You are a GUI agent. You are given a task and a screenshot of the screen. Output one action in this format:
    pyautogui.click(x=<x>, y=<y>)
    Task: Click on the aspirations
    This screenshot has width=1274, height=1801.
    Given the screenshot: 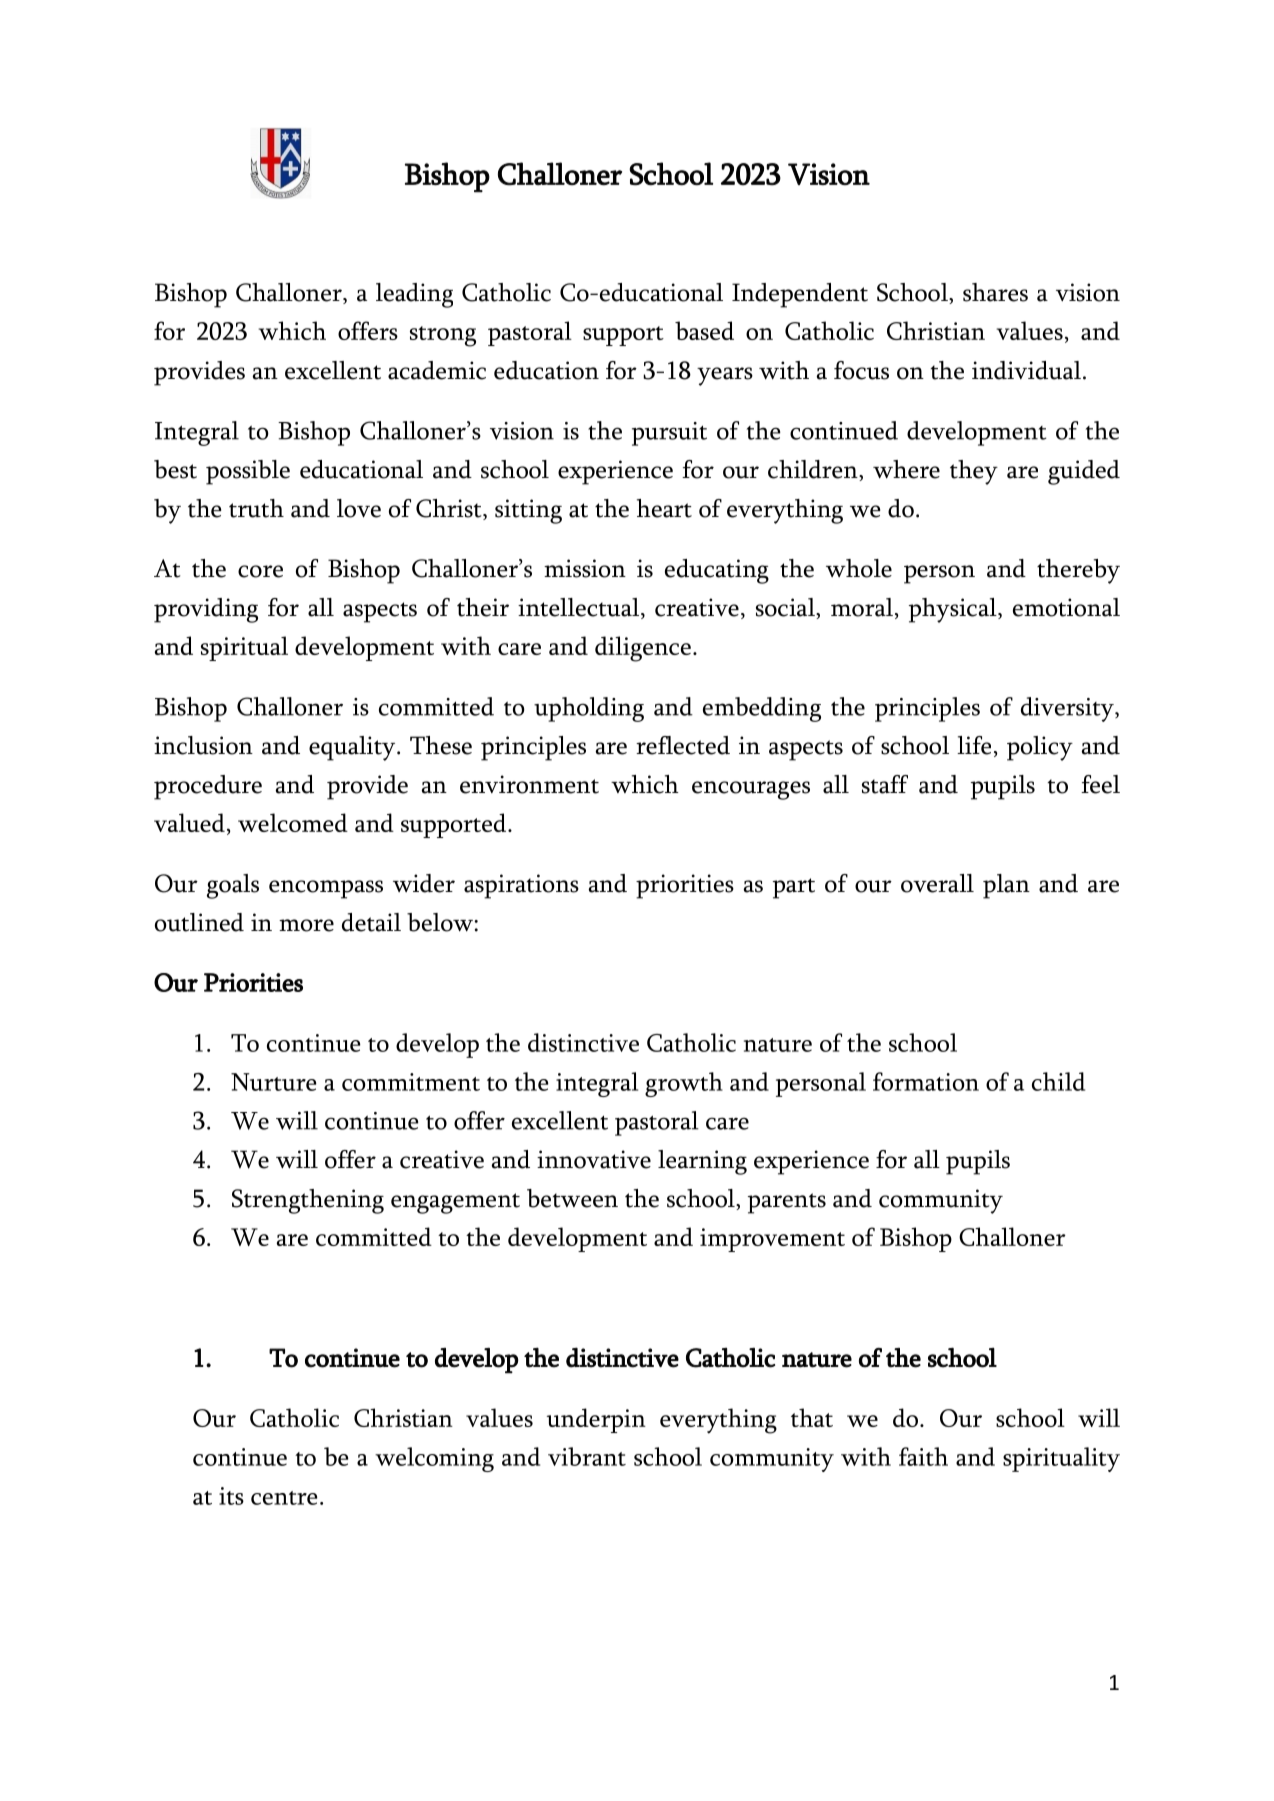 What is the action you would take?
    pyautogui.click(x=521, y=886)
